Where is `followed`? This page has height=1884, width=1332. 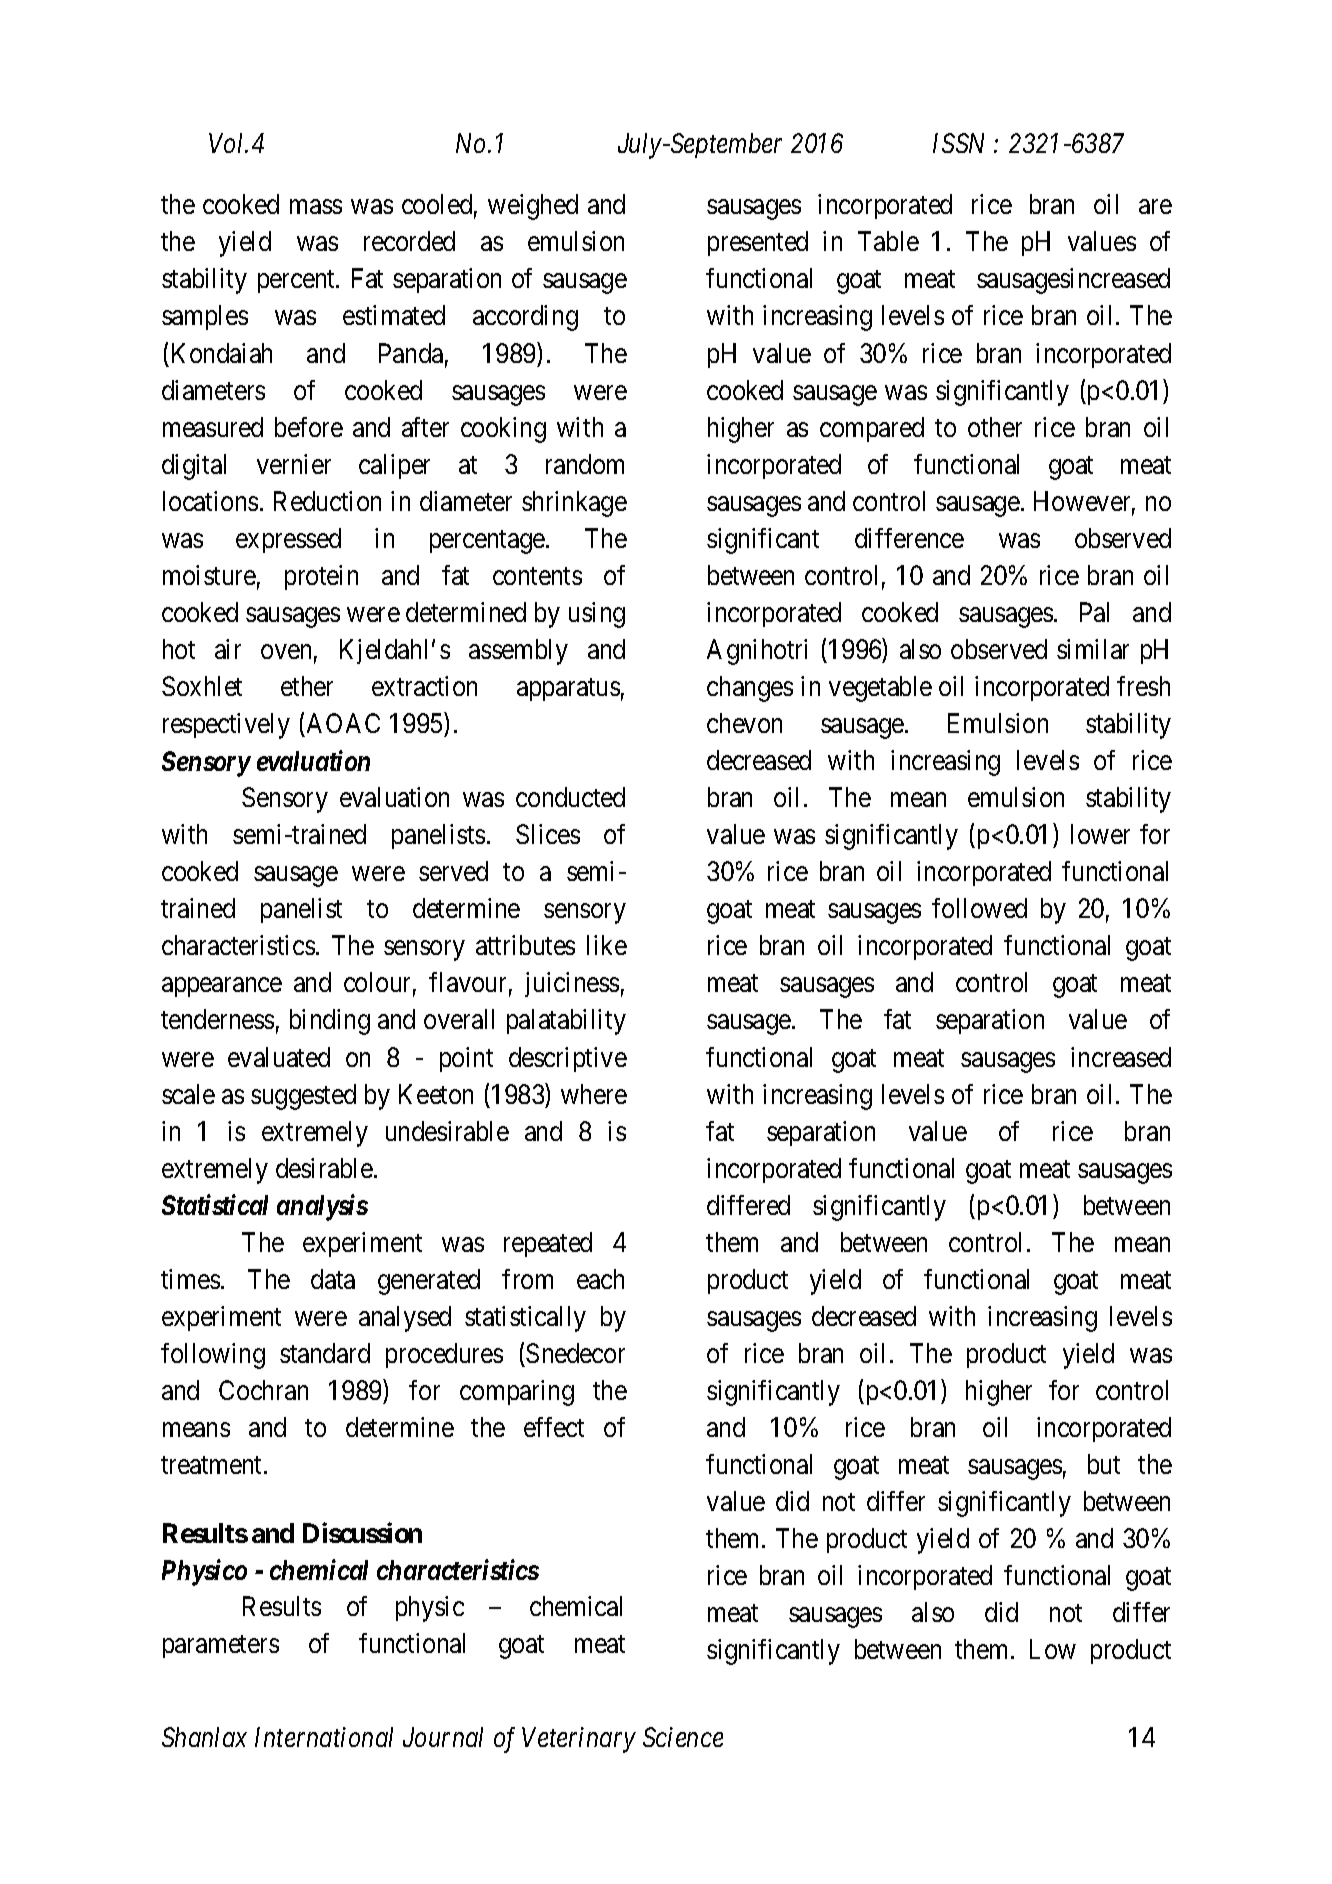 followed is located at coordinates (979, 908).
